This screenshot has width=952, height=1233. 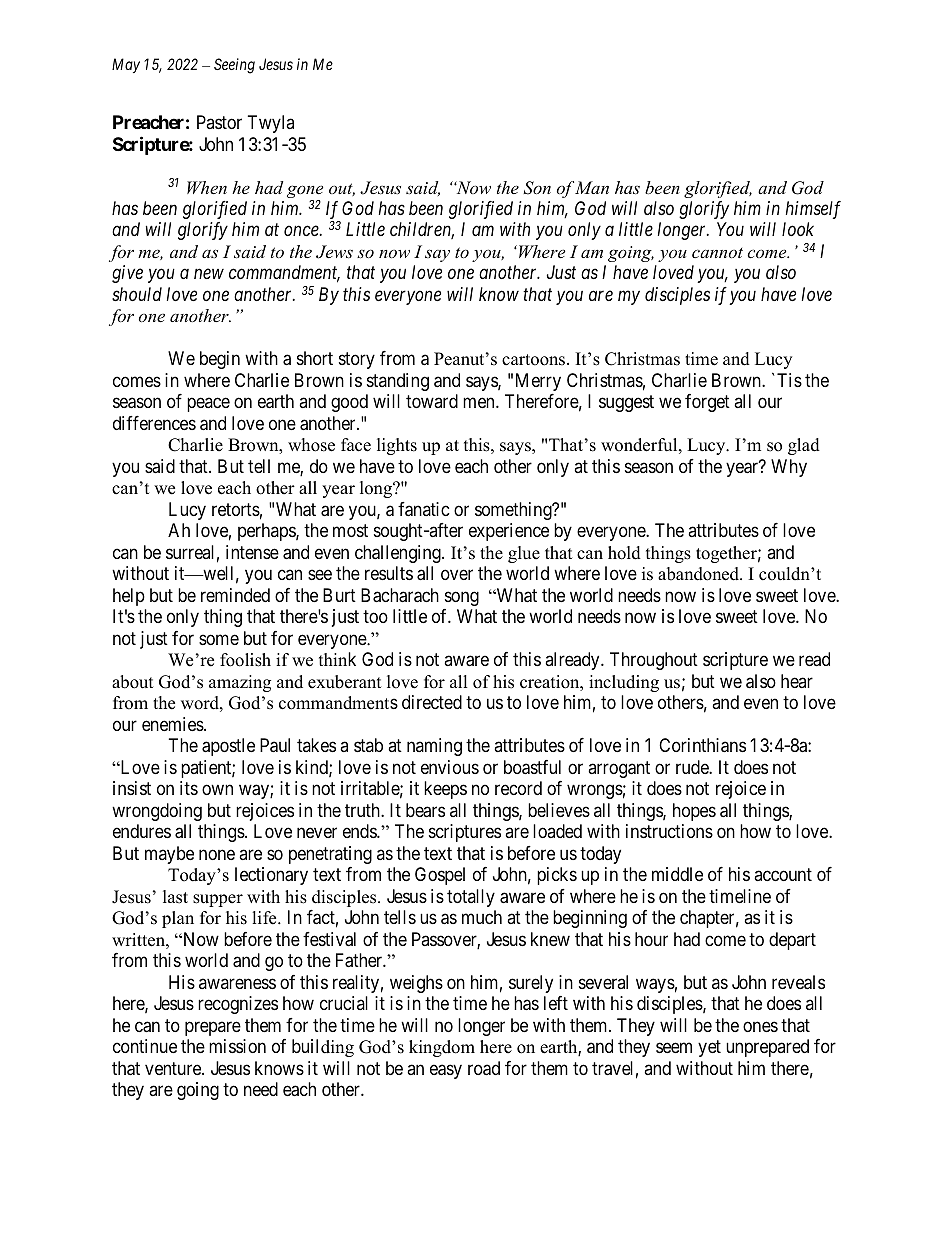 What do you see at coordinates (228, 747) in the screenshot?
I see `apostle` at bounding box center [228, 747].
